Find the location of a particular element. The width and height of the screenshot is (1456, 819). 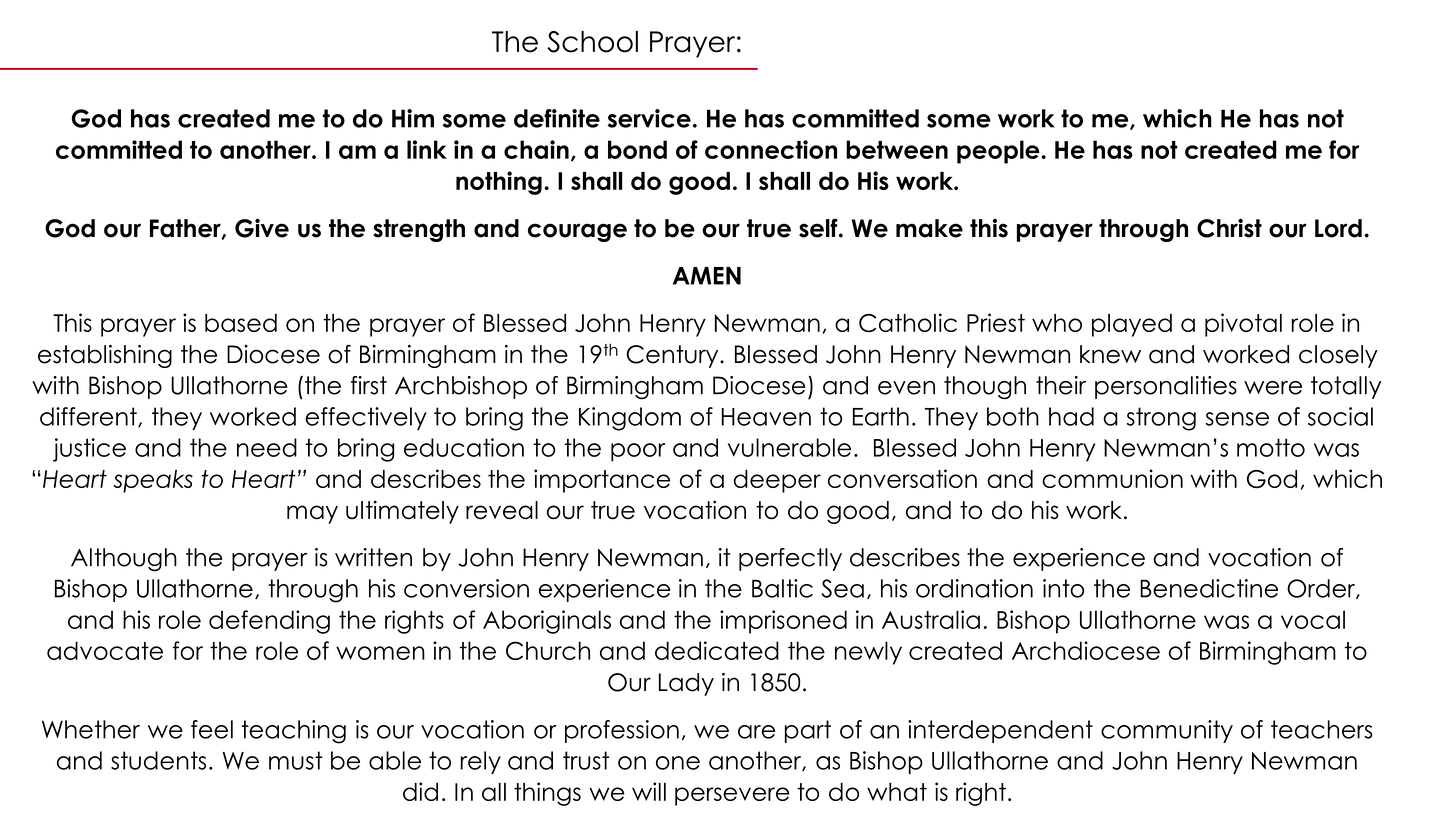

School is located at coordinates (592, 42).
